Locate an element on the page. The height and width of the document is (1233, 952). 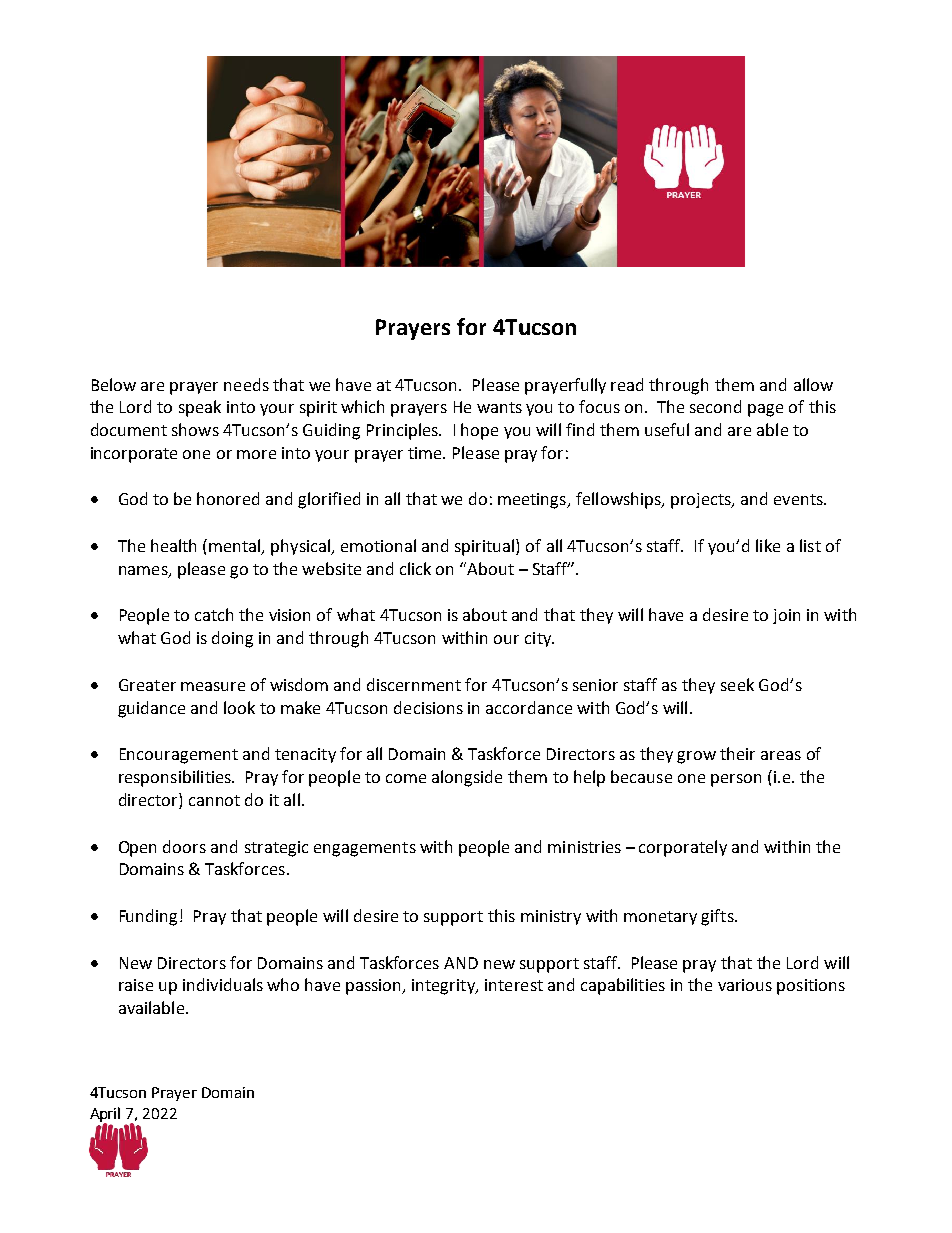
wants is located at coordinates (499, 407).
